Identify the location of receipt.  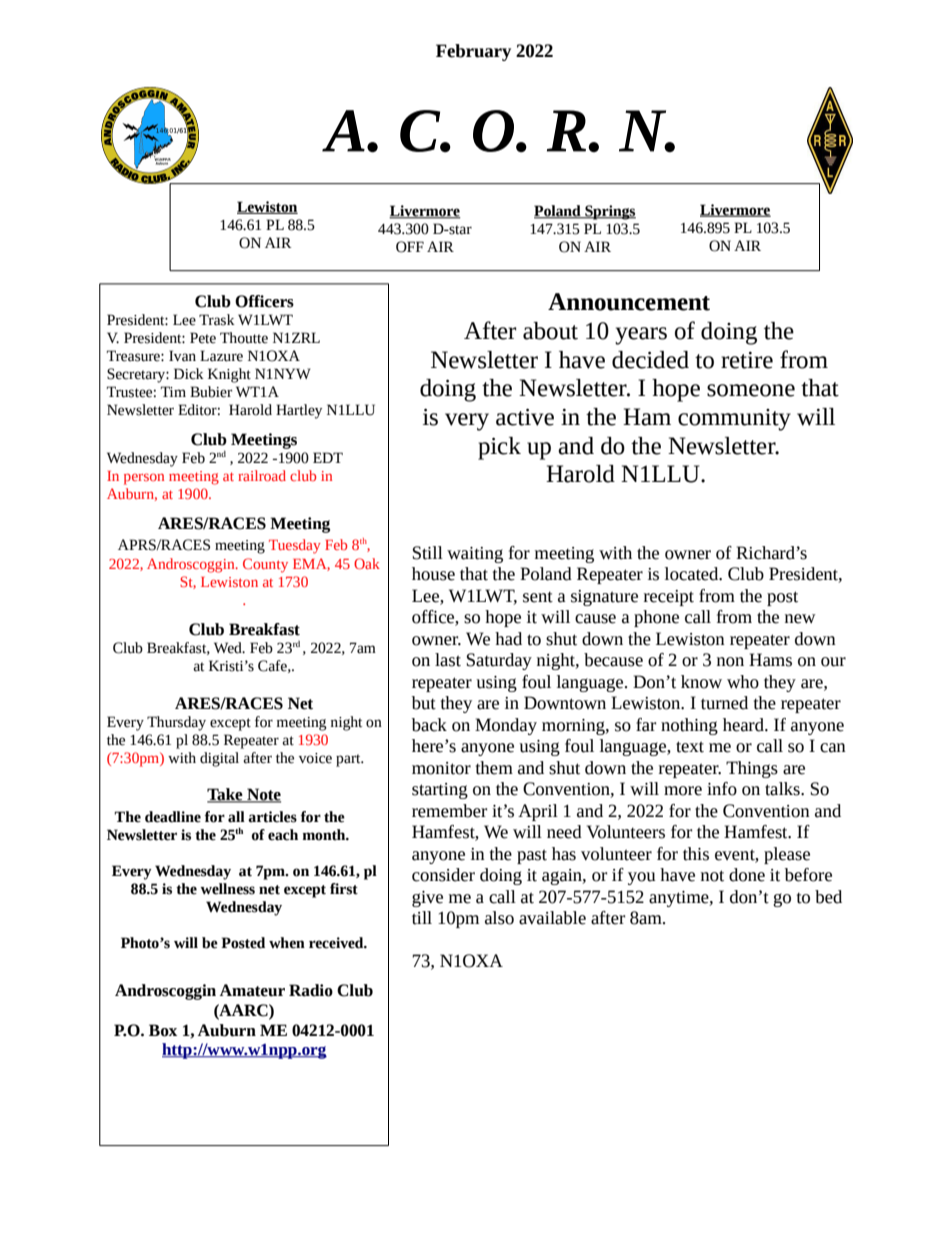
(669, 598).
